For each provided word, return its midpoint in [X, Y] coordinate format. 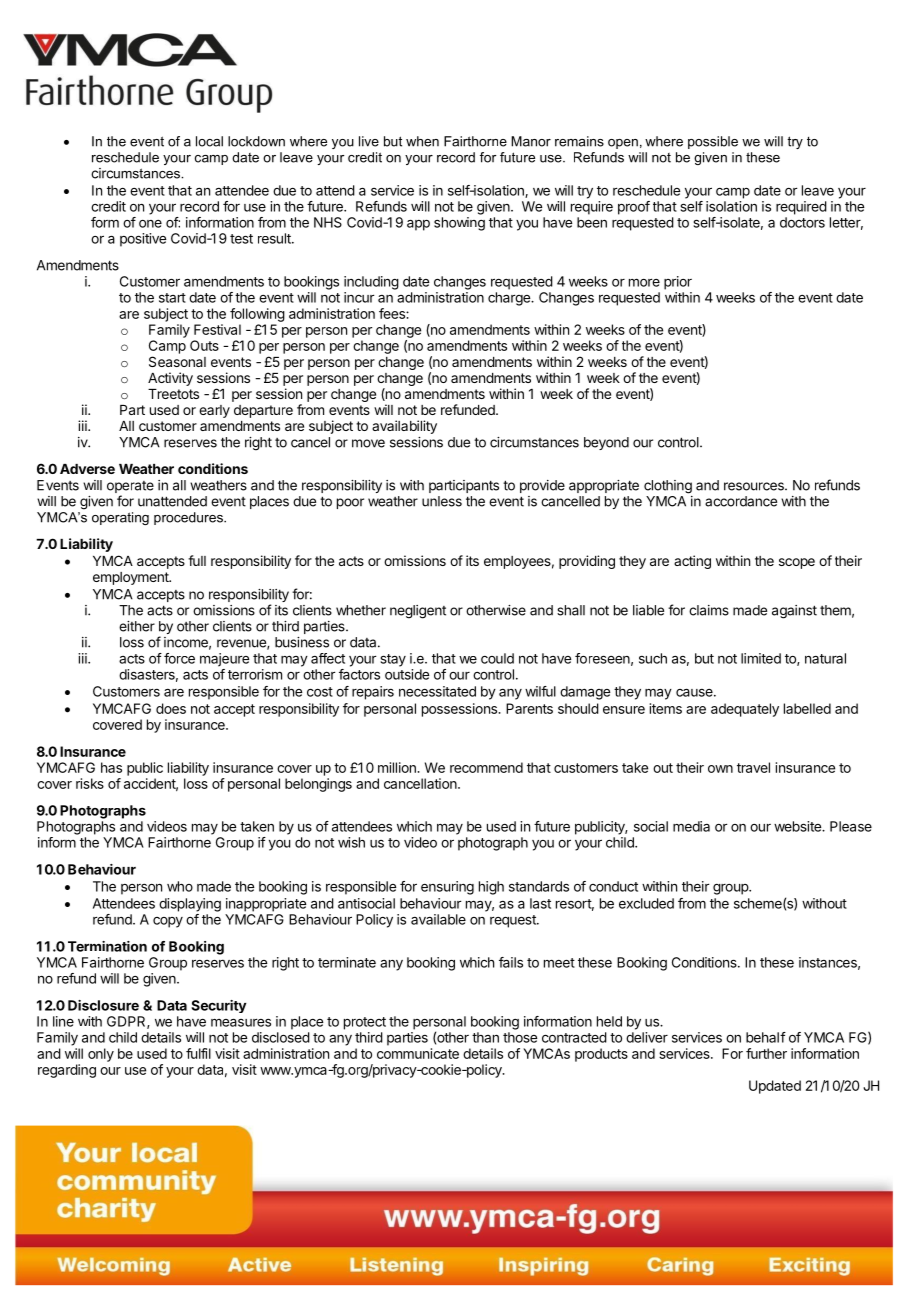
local [209, 141]
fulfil [198, 1053]
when [422, 141]
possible [713, 142]
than [485, 1037]
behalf [766, 1037]
